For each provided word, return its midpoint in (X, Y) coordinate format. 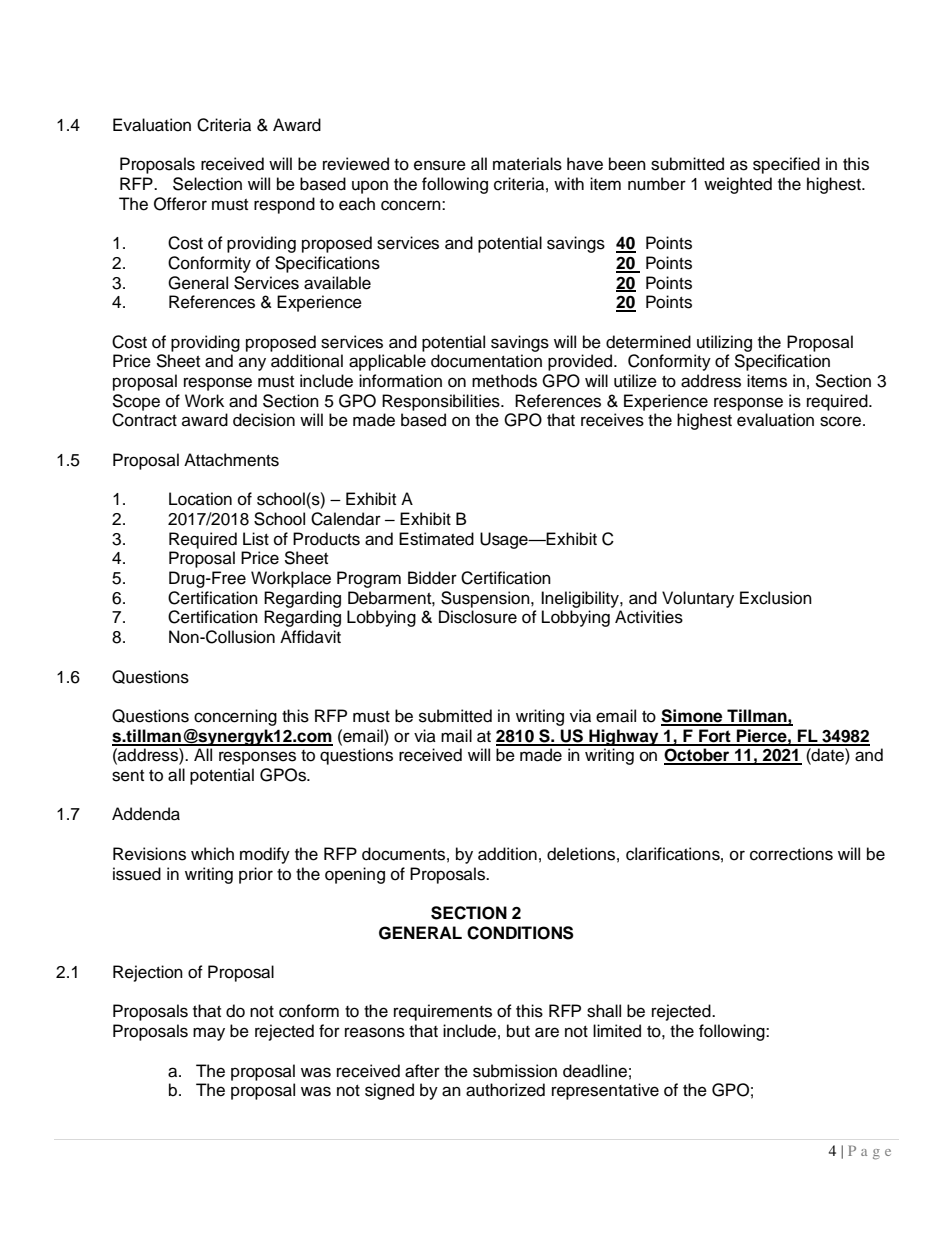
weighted (738, 185)
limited (617, 1031)
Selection (207, 184)
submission (515, 1071)
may (209, 1034)
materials (527, 164)
